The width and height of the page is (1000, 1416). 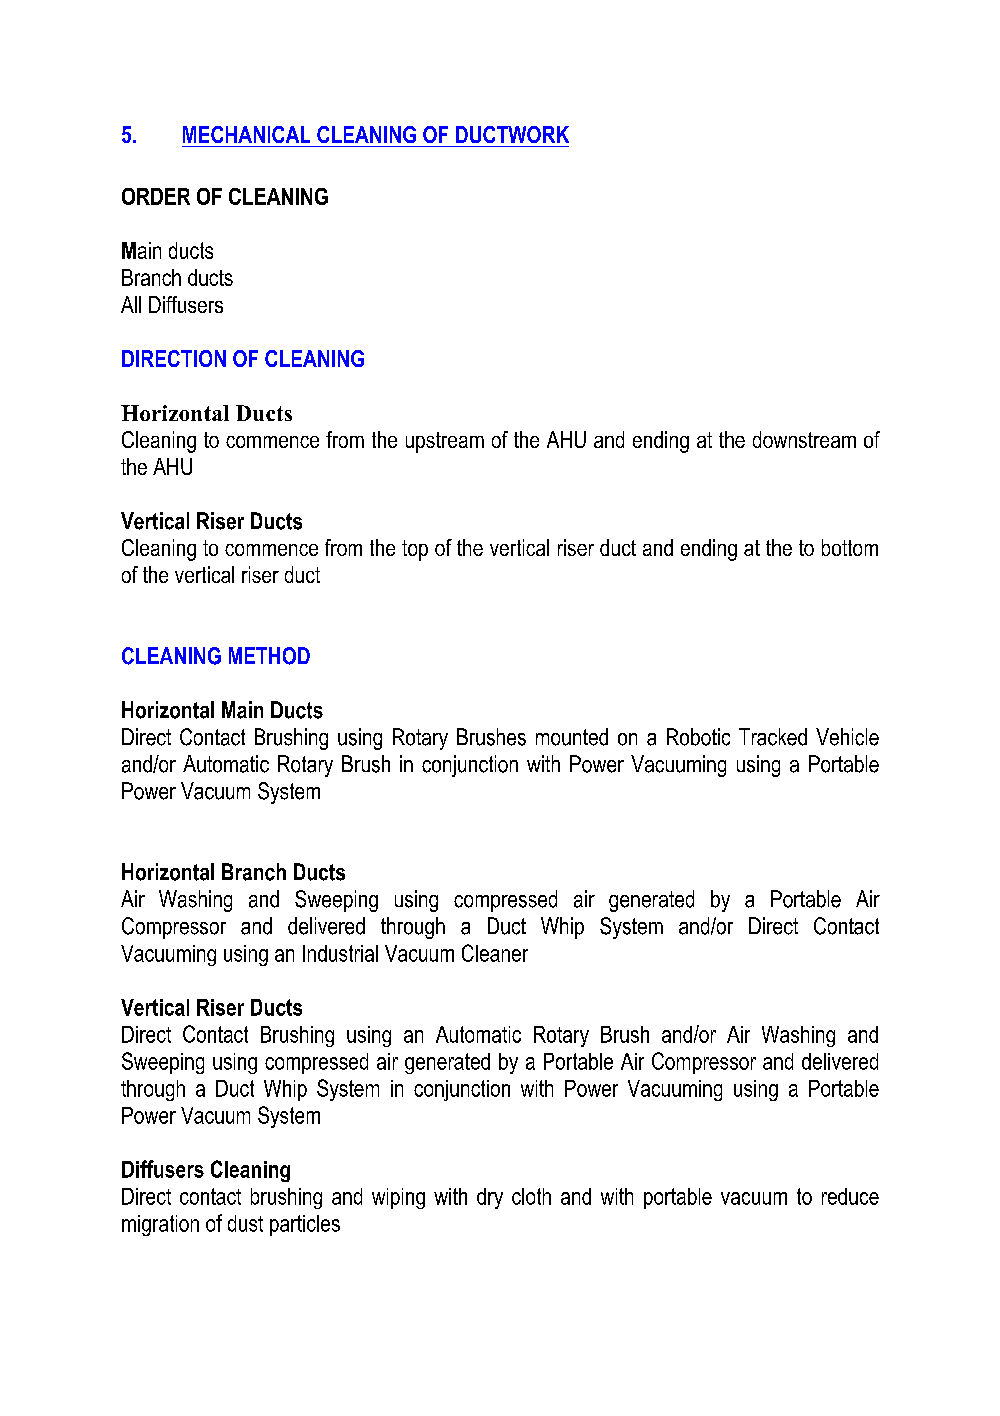 What do you see at coordinates (773, 737) in the page?
I see `Tracked` at bounding box center [773, 737].
